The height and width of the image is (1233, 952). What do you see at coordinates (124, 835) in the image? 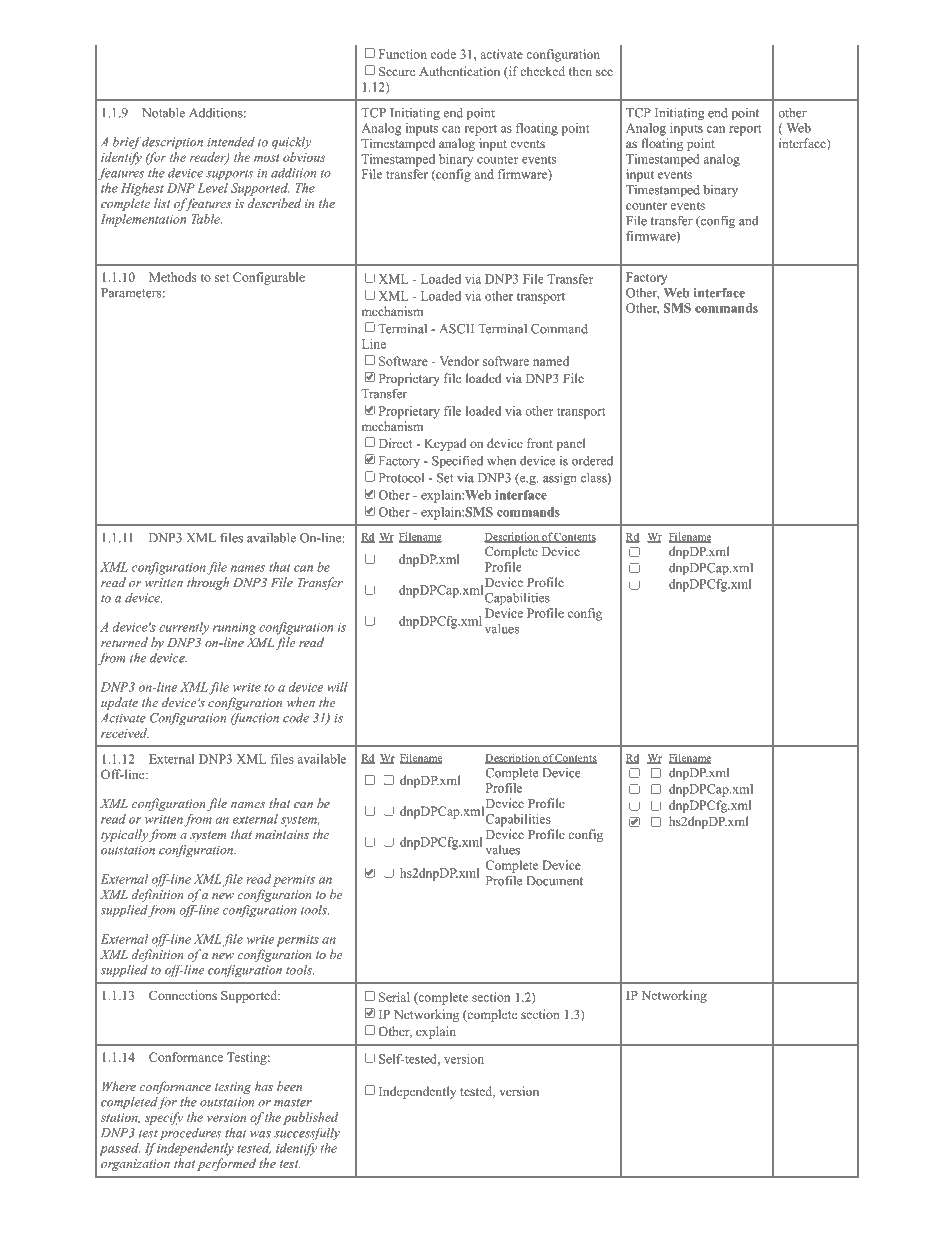
I see `typically` at bounding box center [124, 835].
